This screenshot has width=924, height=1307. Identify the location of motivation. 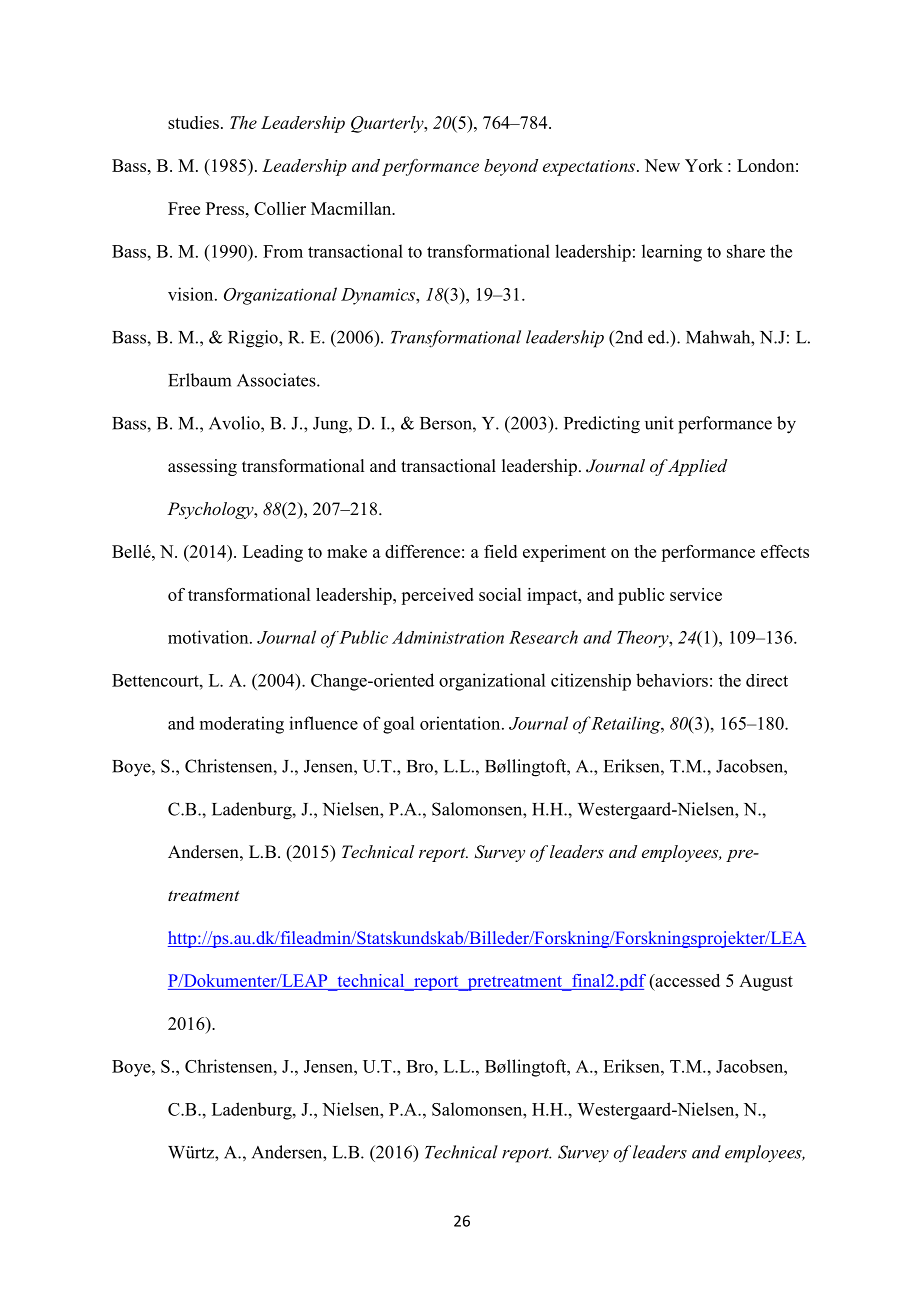
(209, 637).
